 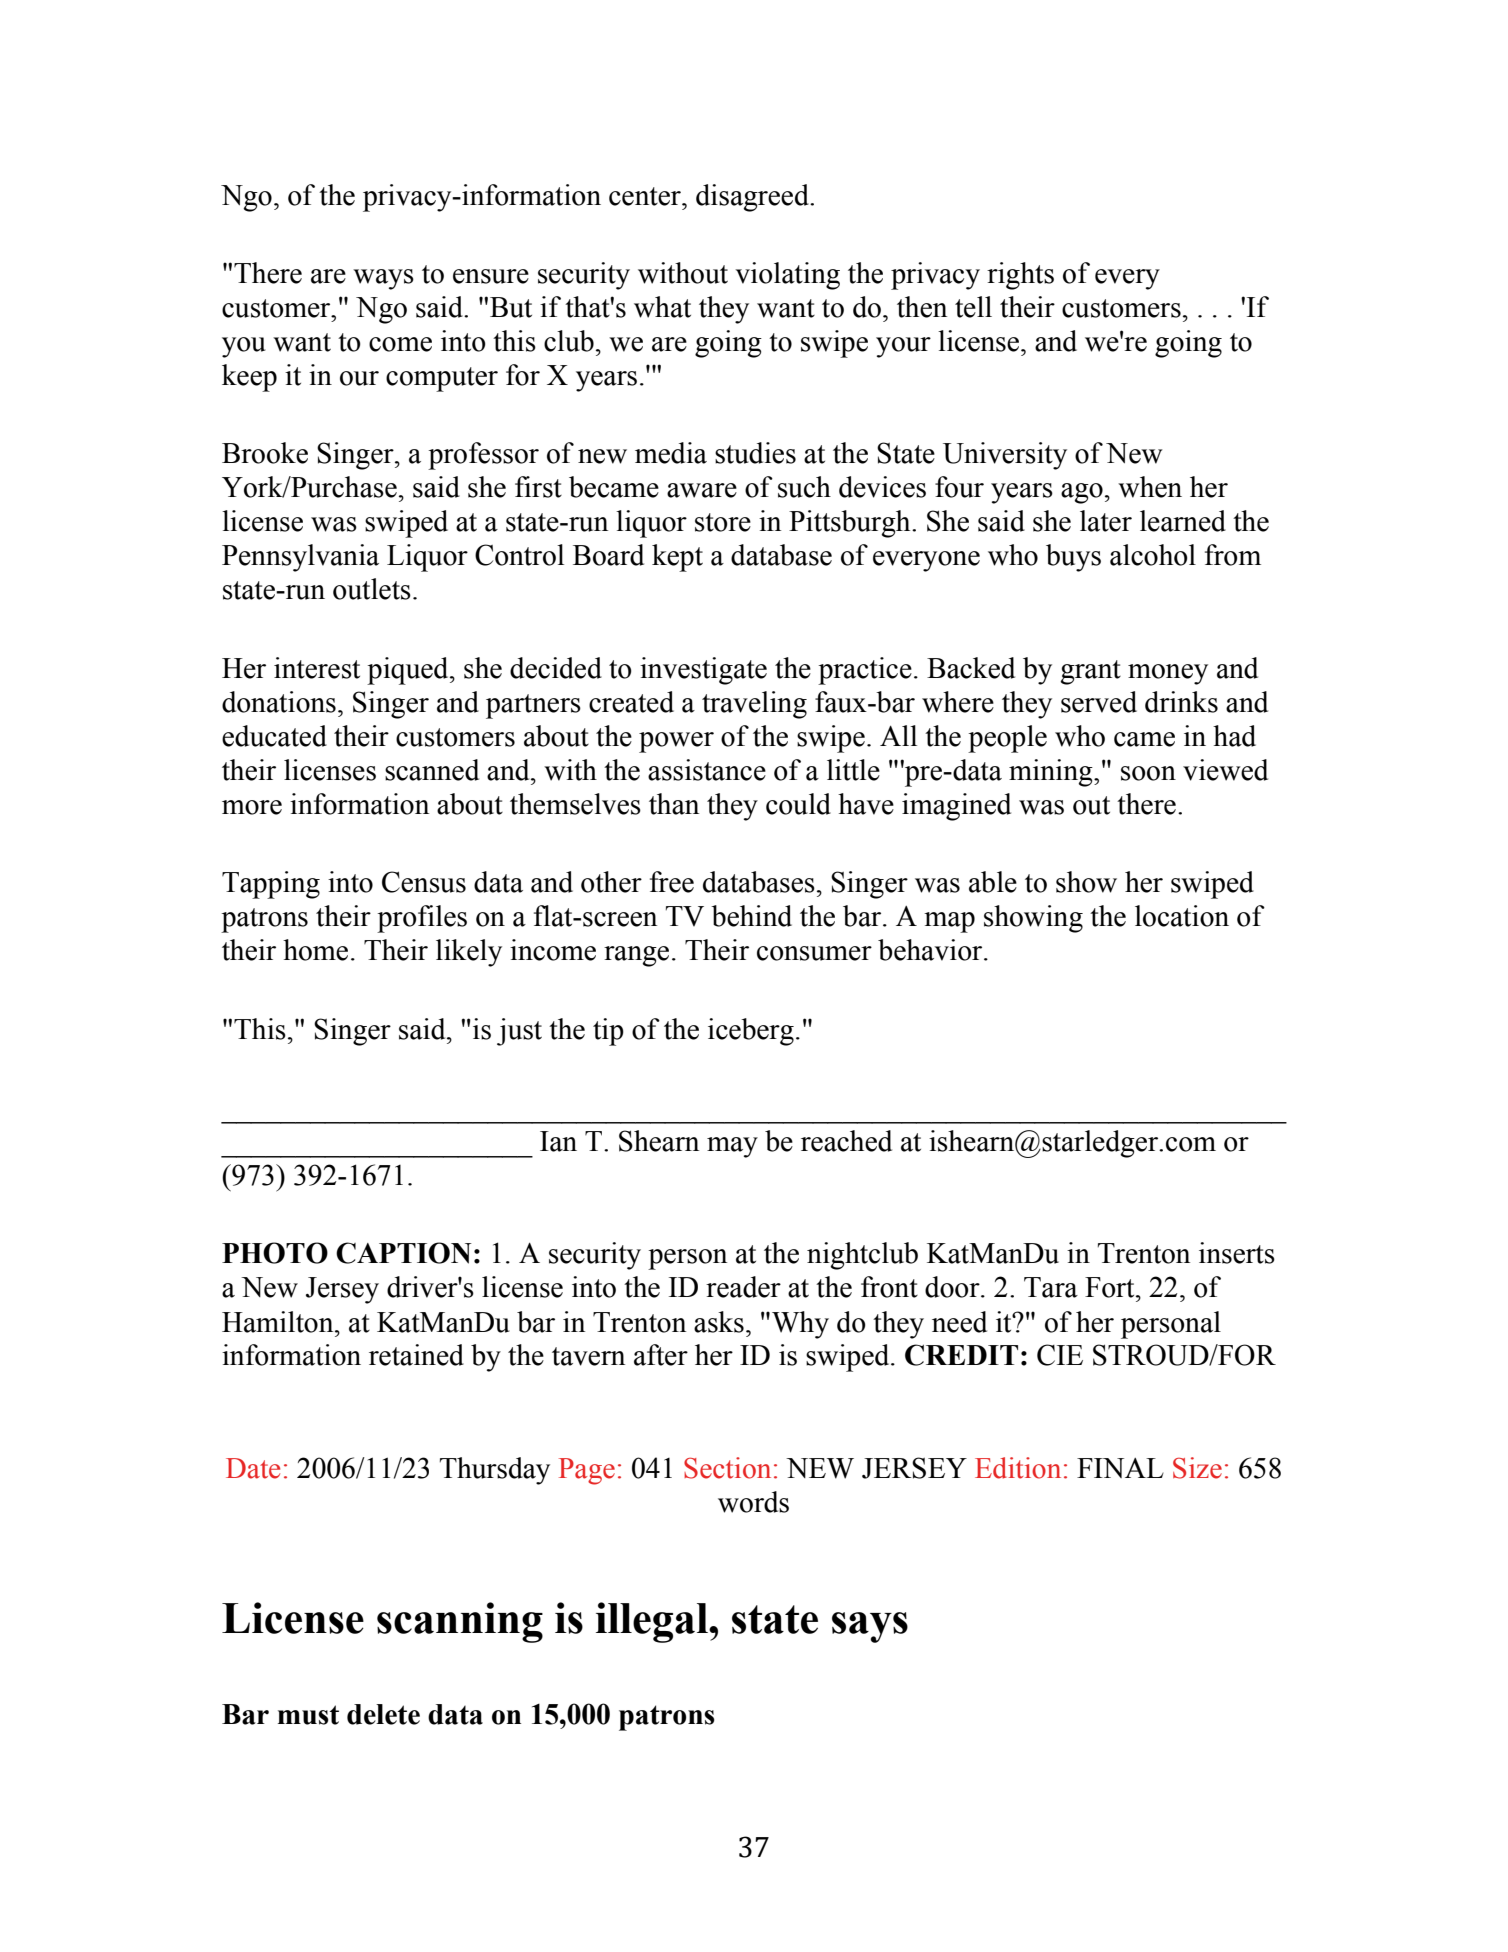 I want to click on rights, so click(x=1020, y=276).
